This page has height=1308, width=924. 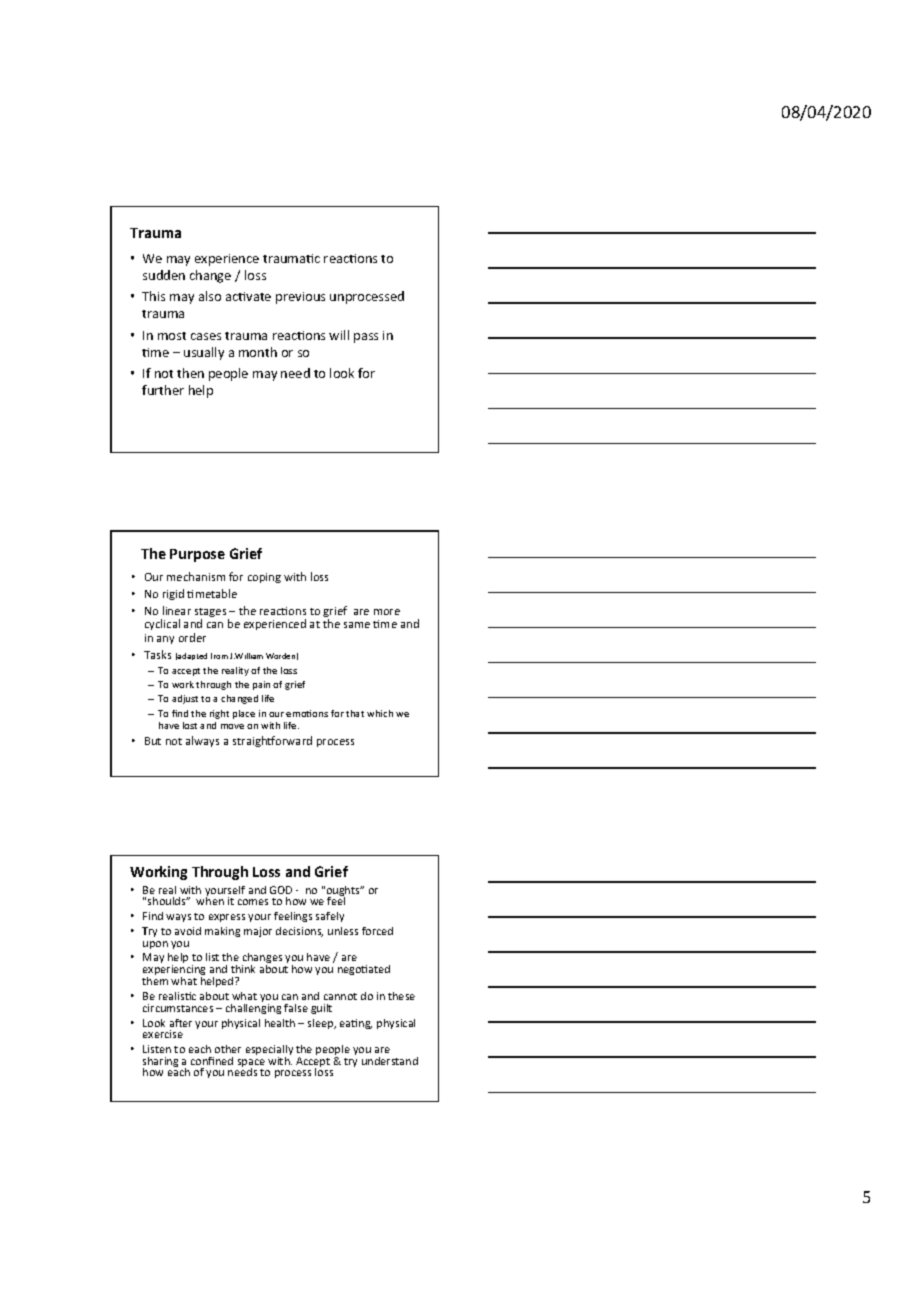 I want to click on same, so click(x=357, y=625).
